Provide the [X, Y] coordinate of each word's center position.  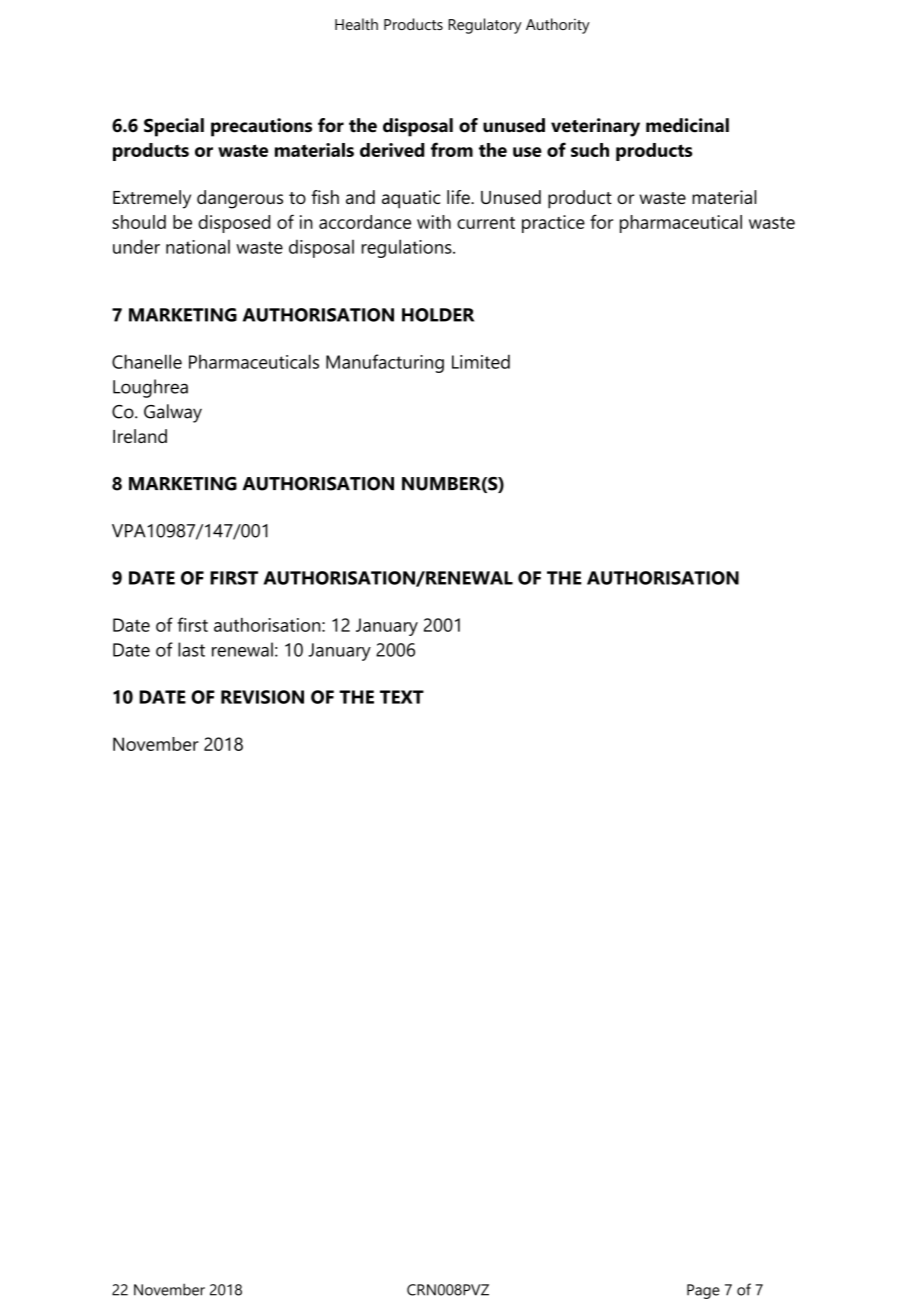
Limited [481, 361]
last [191, 649]
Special [174, 127]
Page [703, 1291]
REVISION [262, 697]
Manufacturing [385, 363]
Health [356, 24]
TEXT [402, 697]
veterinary [595, 127]
